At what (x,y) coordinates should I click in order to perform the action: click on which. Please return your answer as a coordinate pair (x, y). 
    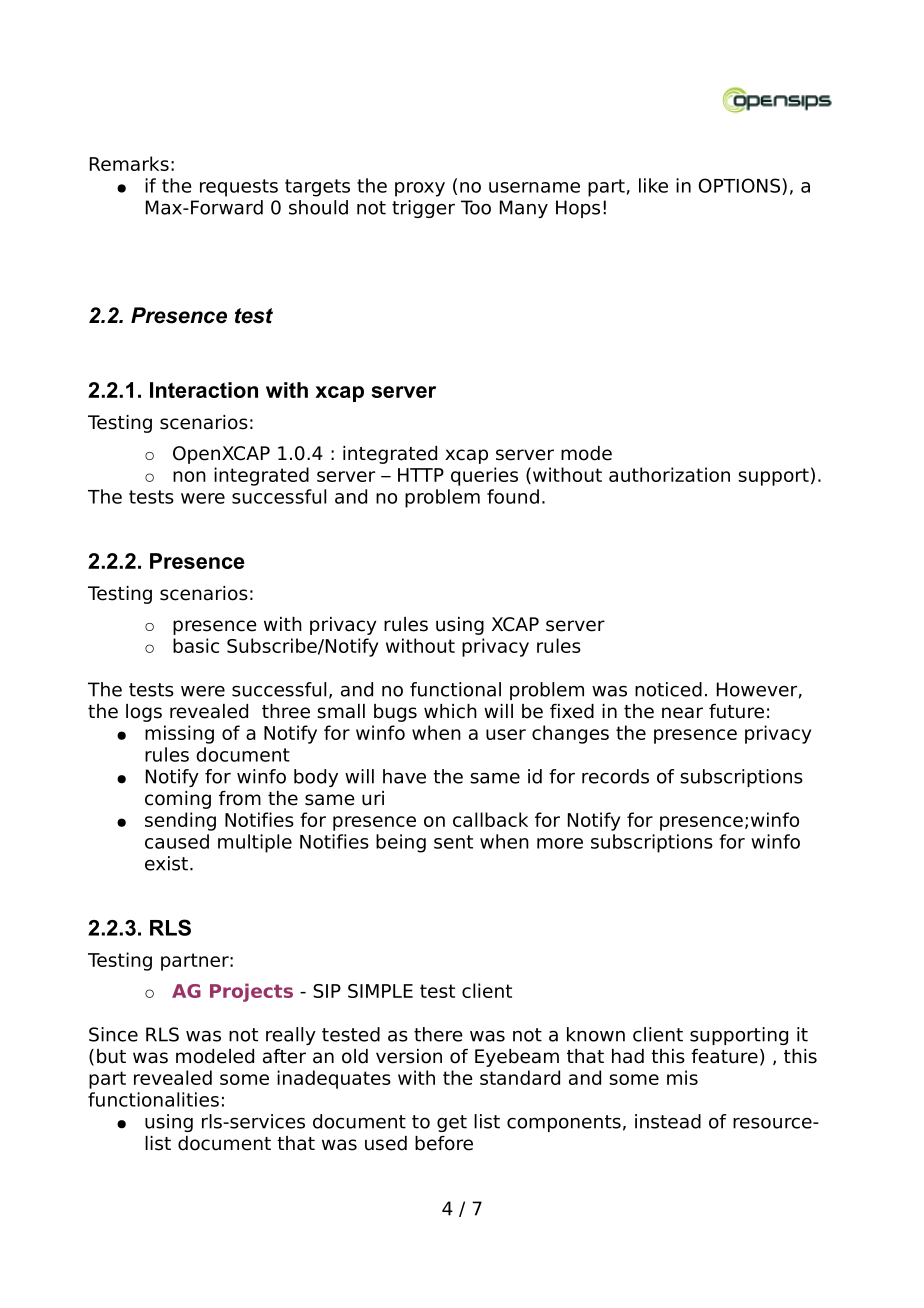
    Looking at the image, I should click on (450, 711).
